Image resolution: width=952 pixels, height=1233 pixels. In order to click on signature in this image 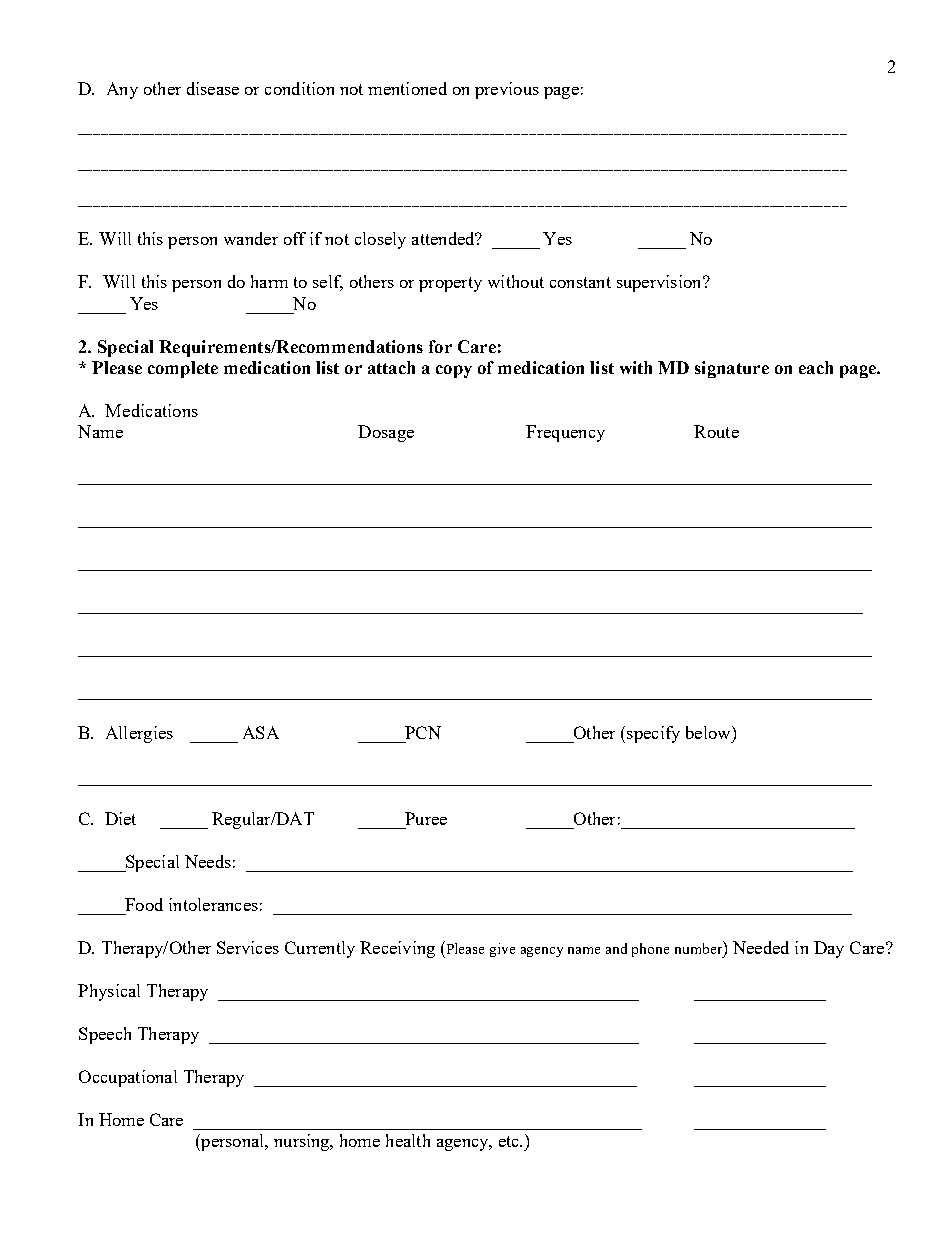, I will do `click(732, 369)`.
